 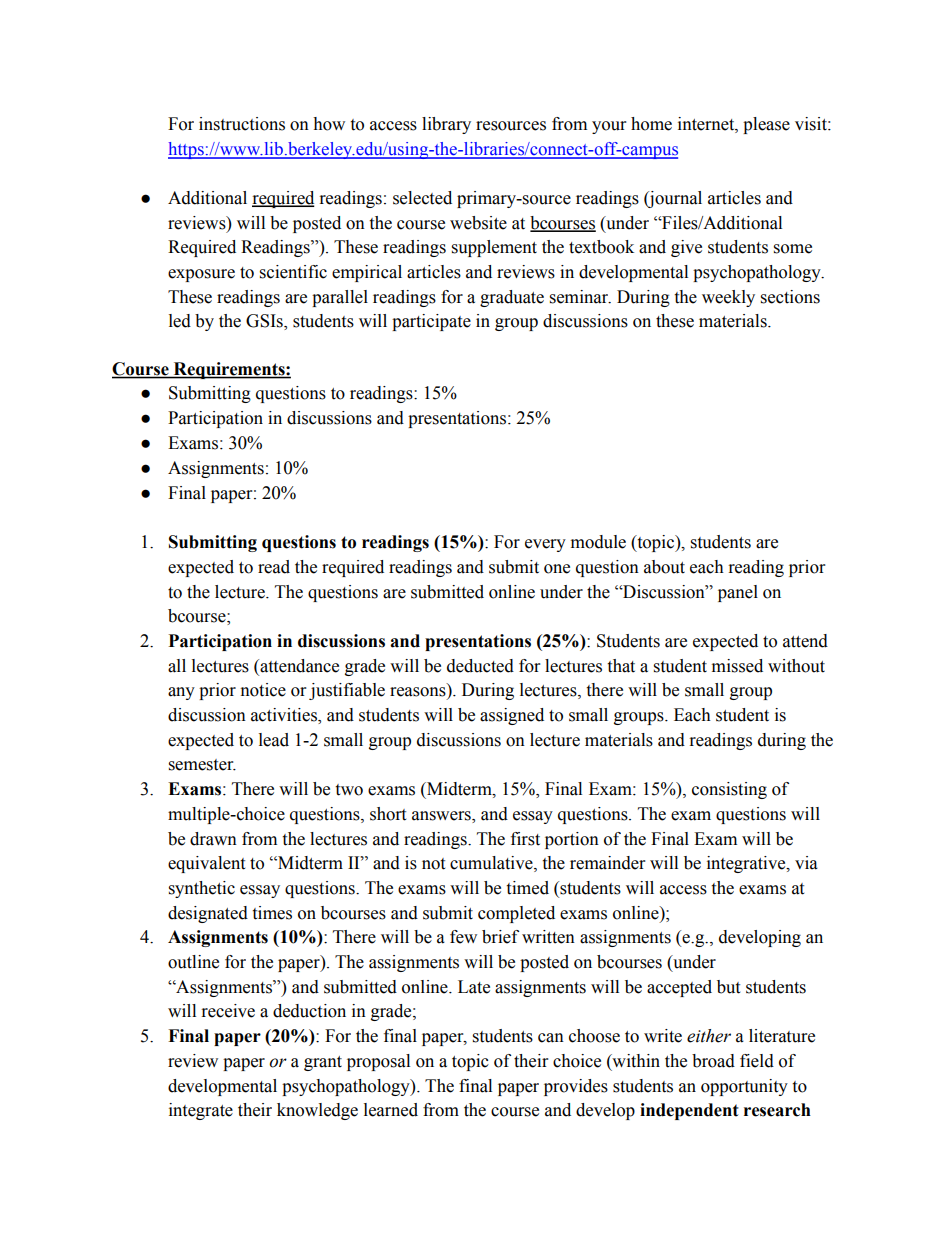 I want to click on about, so click(x=664, y=567).
